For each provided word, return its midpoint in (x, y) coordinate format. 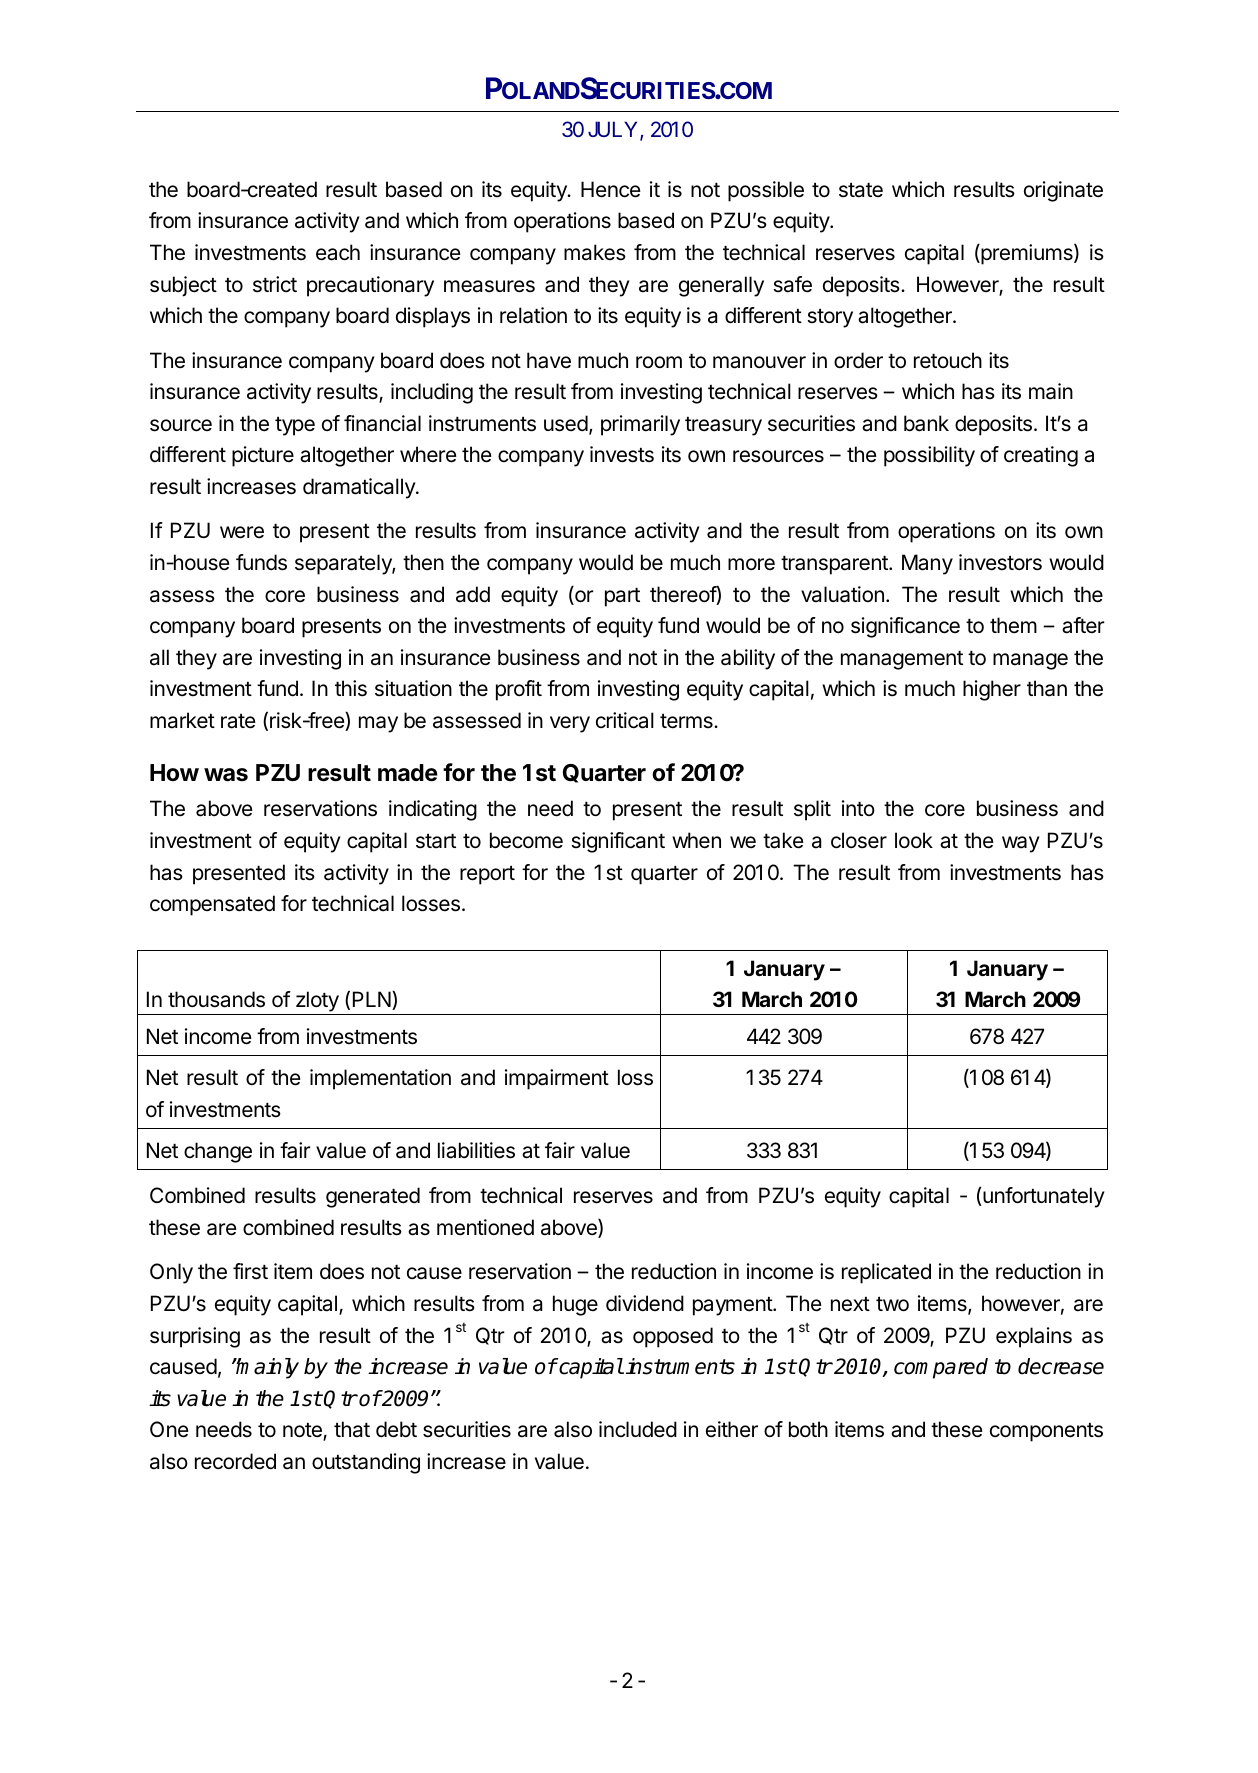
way (1021, 844)
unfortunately (1043, 1197)
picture (263, 456)
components (1046, 1432)
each (338, 252)
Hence (611, 189)
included (638, 1429)
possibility (929, 456)
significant (618, 842)
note (303, 1432)
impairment (557, 1079)
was (226, 775)
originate (1063, 191)
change (218, 1152)
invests (622, 454)
